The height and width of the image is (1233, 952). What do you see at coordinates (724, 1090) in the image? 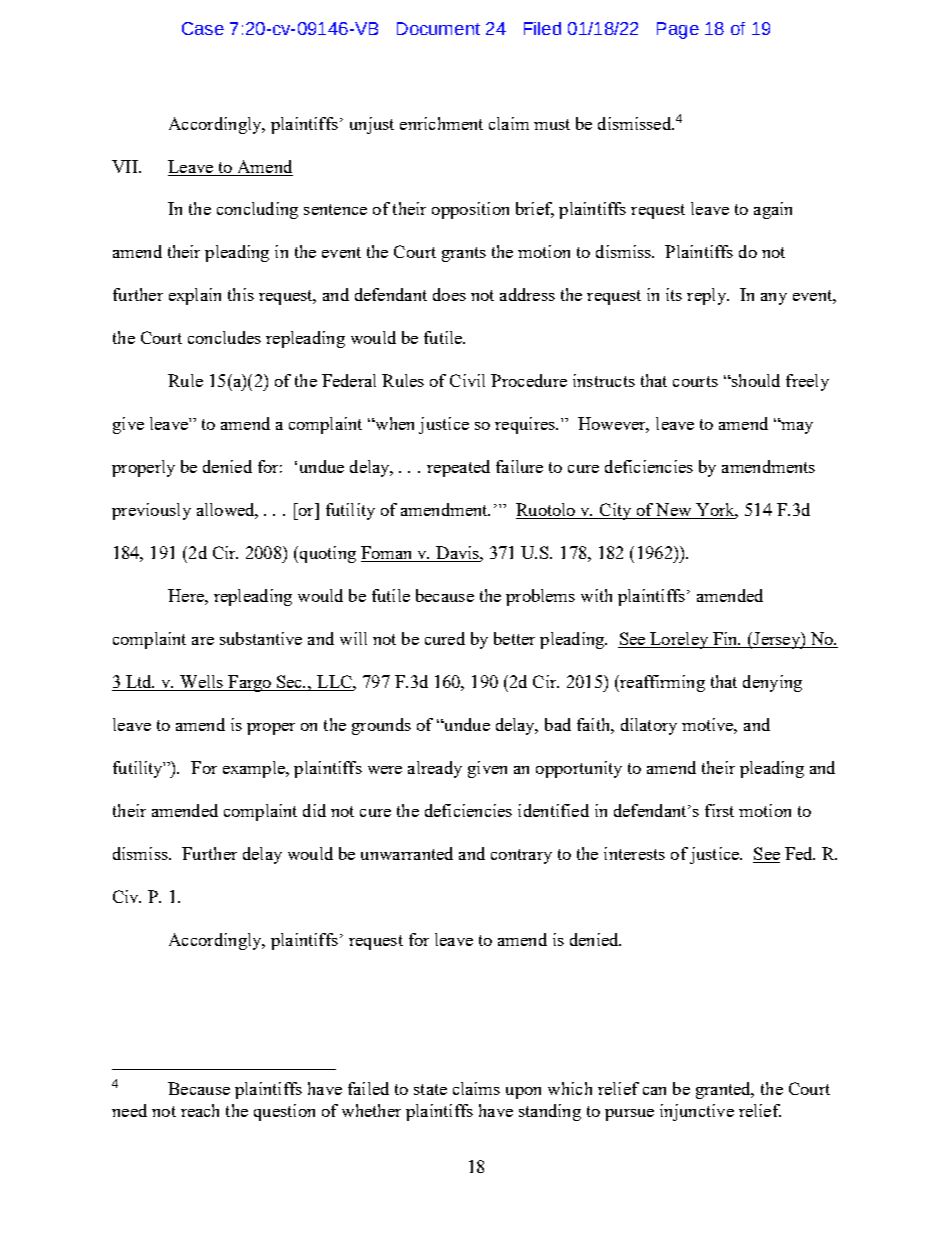
I see `granted` at bounding box center [724, 1090].
